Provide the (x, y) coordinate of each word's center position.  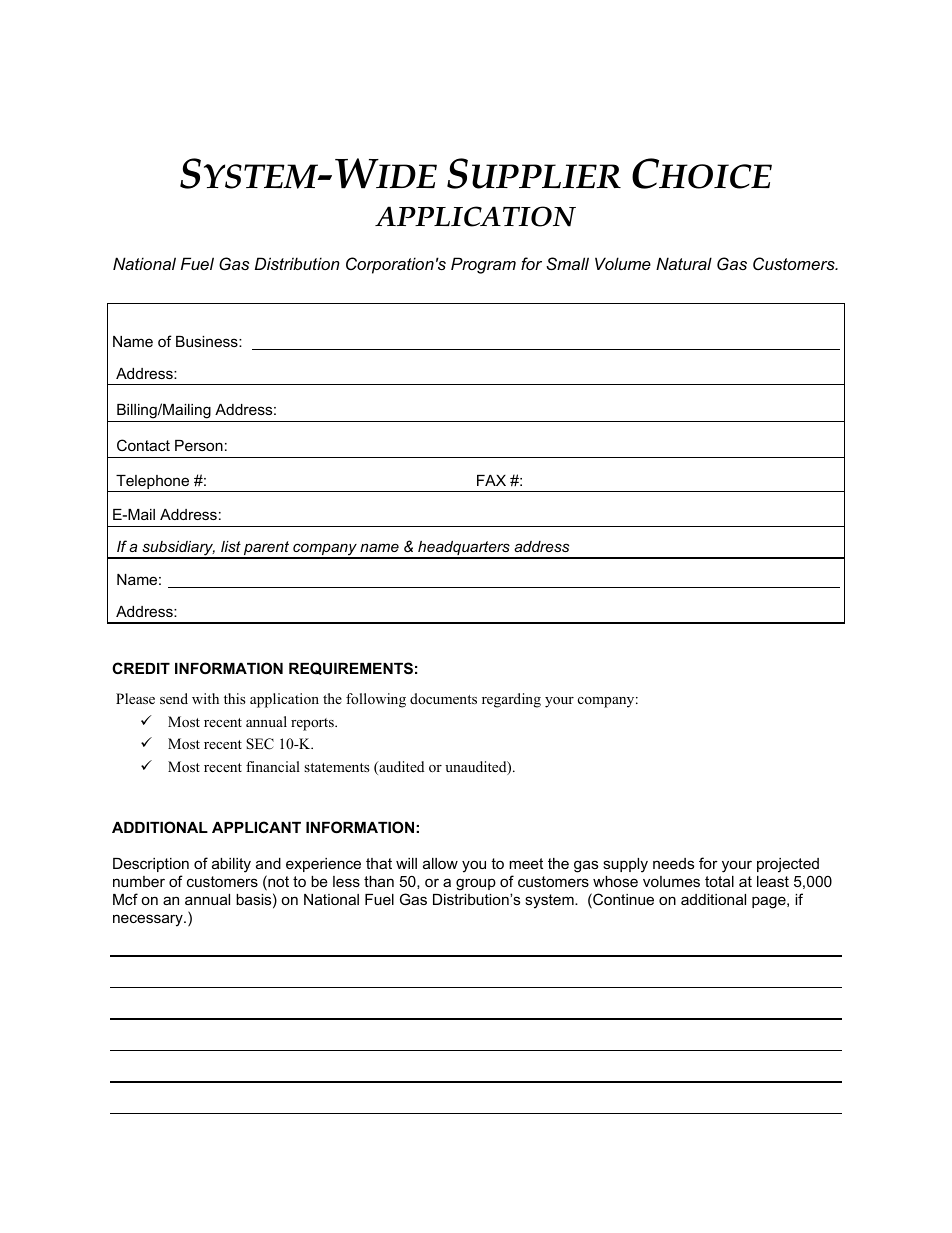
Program (483, 265)
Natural (684, 263)
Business (208, 341)
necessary (149, 920)
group (476, 884)
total (719, 881)
